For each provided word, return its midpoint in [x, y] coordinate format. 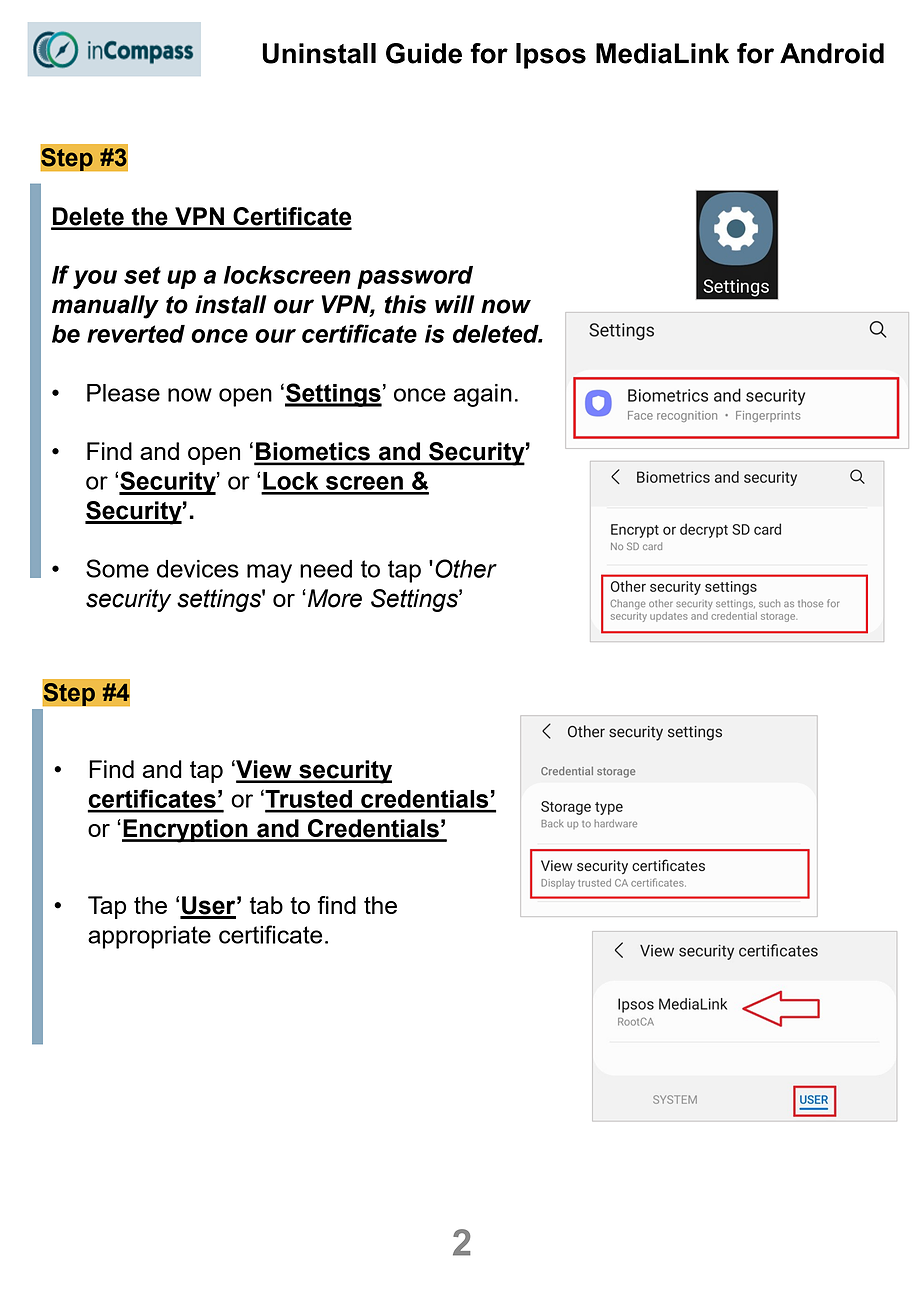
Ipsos [551, 56]
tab [266, 905]
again [483, 395]
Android [832, 53]
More [335, 598]
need [326, 569]
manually [105, 307]
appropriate [149, 937]
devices [198, 569]
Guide [424, 53]
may [269, 573]
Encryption [186, 831]
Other [466, 568]
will [455, 304]
